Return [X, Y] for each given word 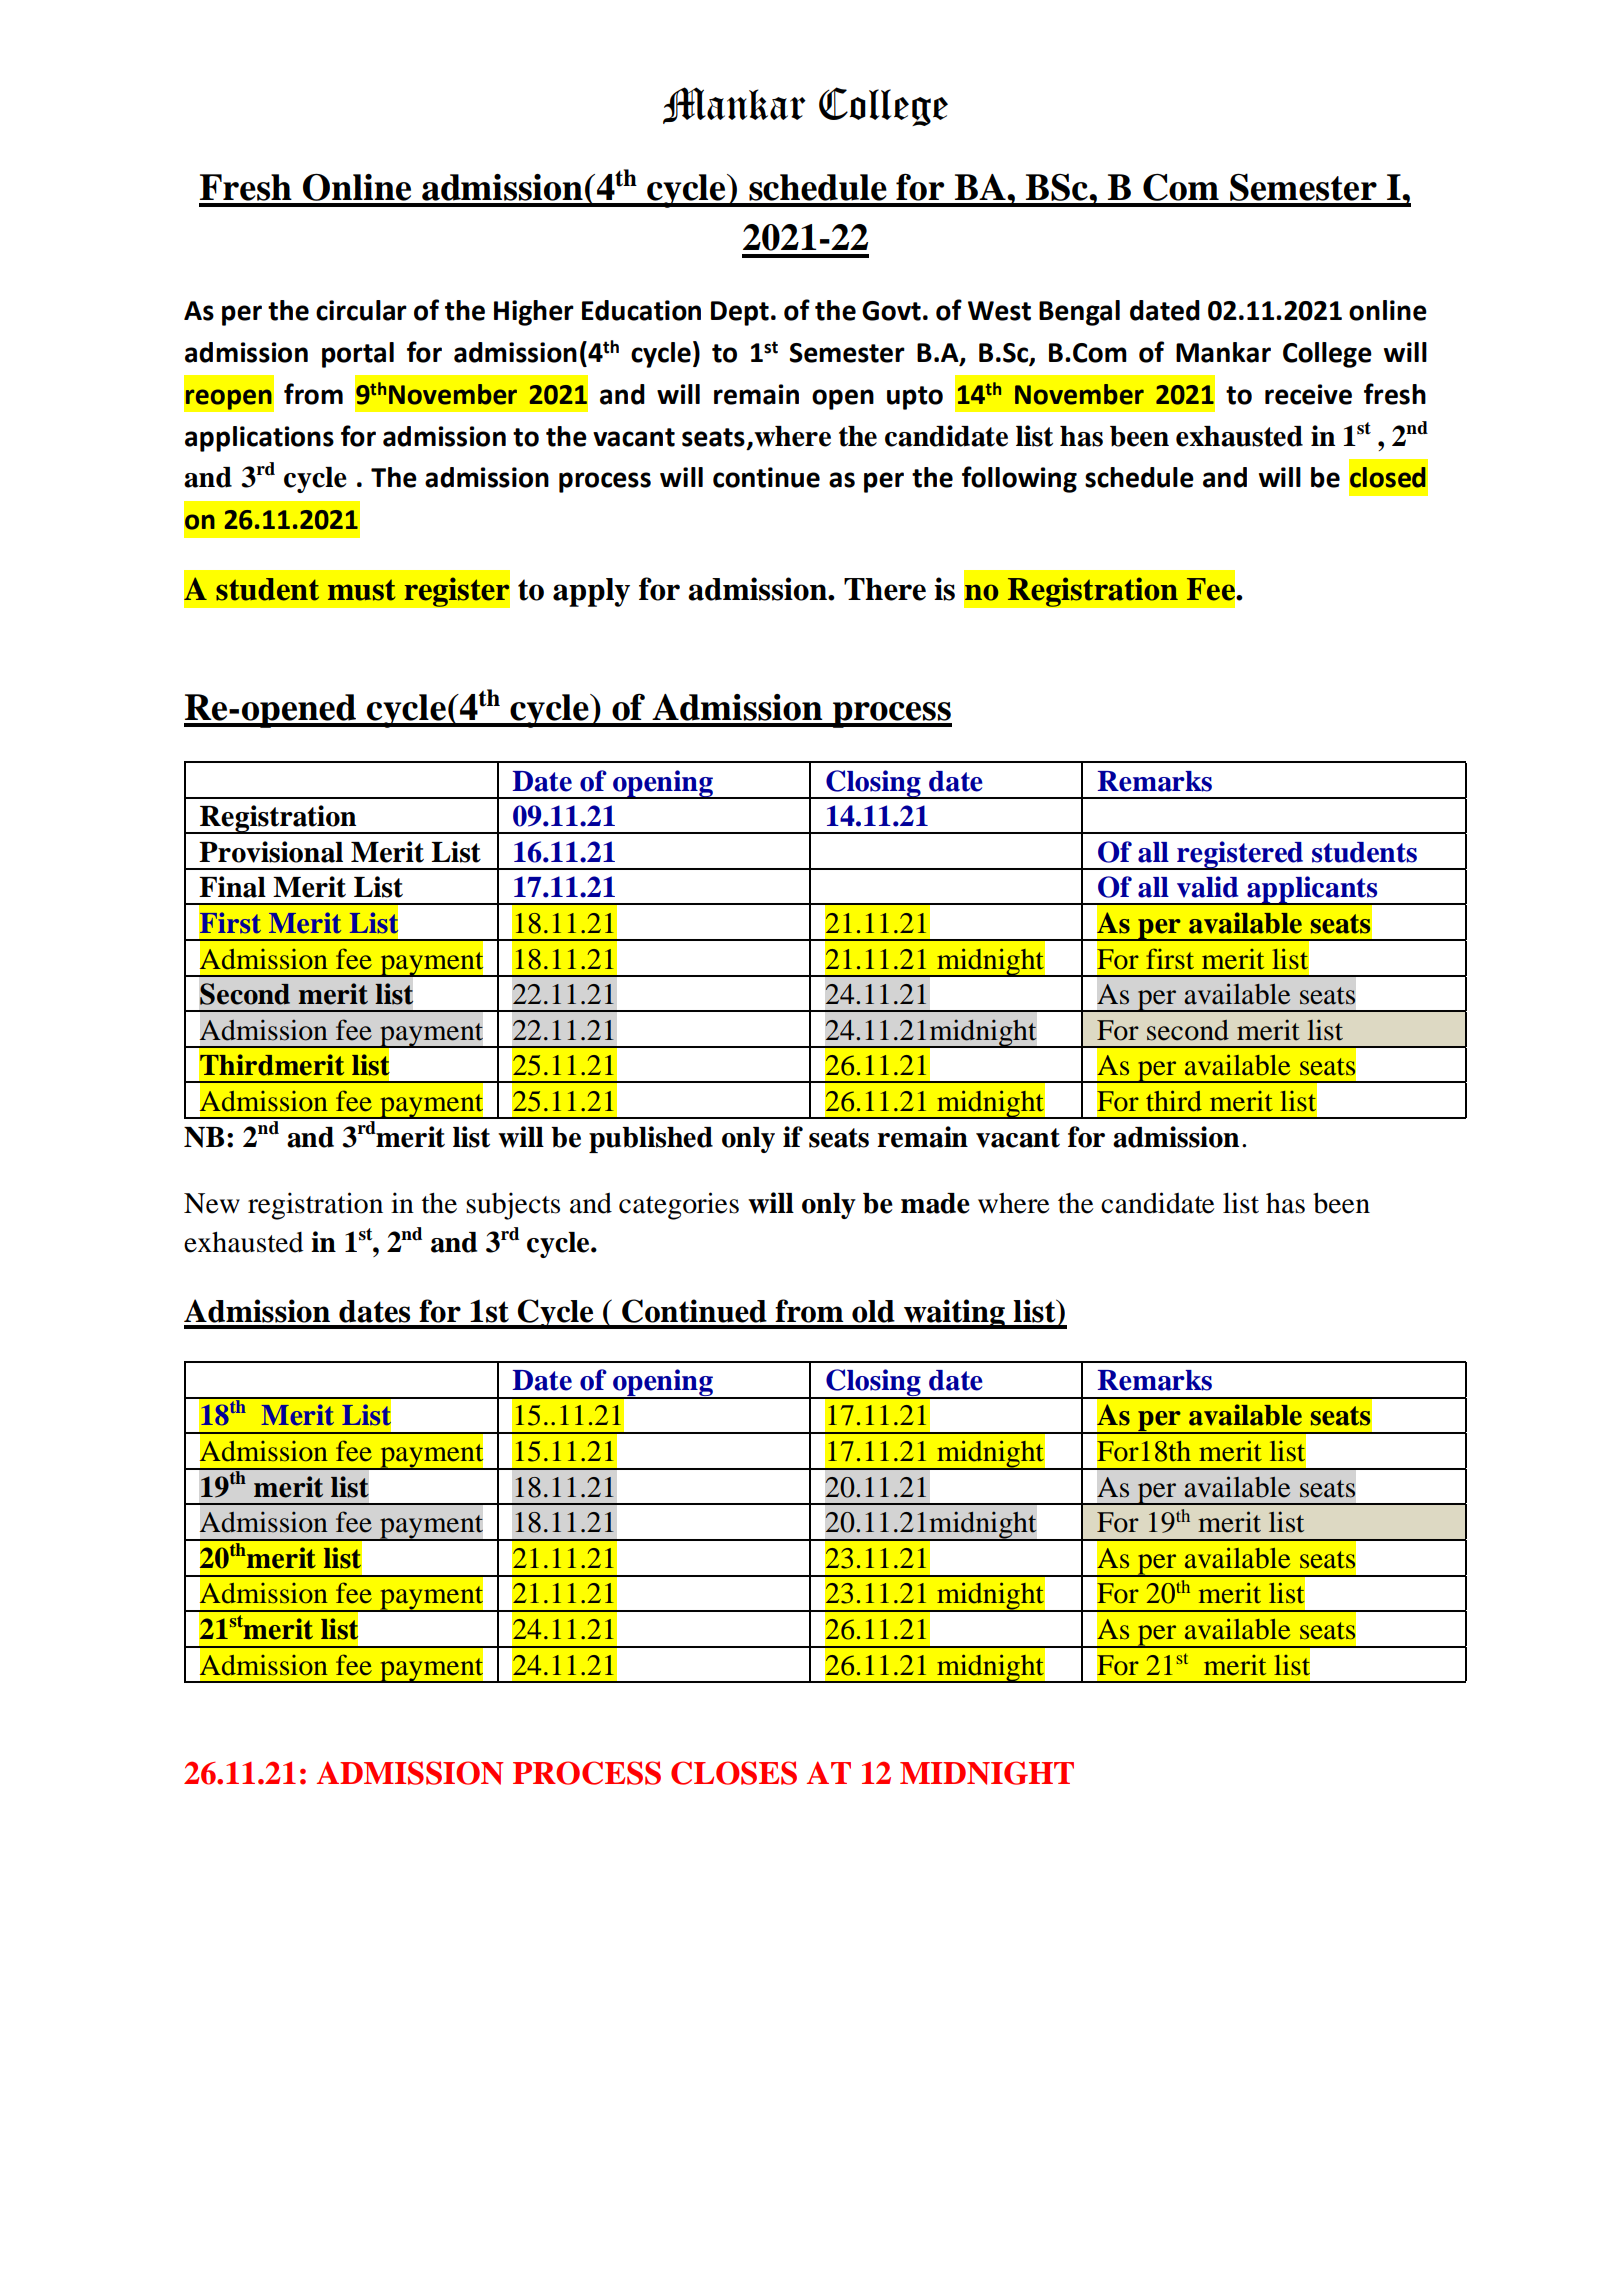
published [651, 1139]
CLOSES [734, 1773]
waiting [954, 1314]
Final [232, 887]
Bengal [1079, 313]
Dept [740, 313]
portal [358, 355]
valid [1207, 887]
